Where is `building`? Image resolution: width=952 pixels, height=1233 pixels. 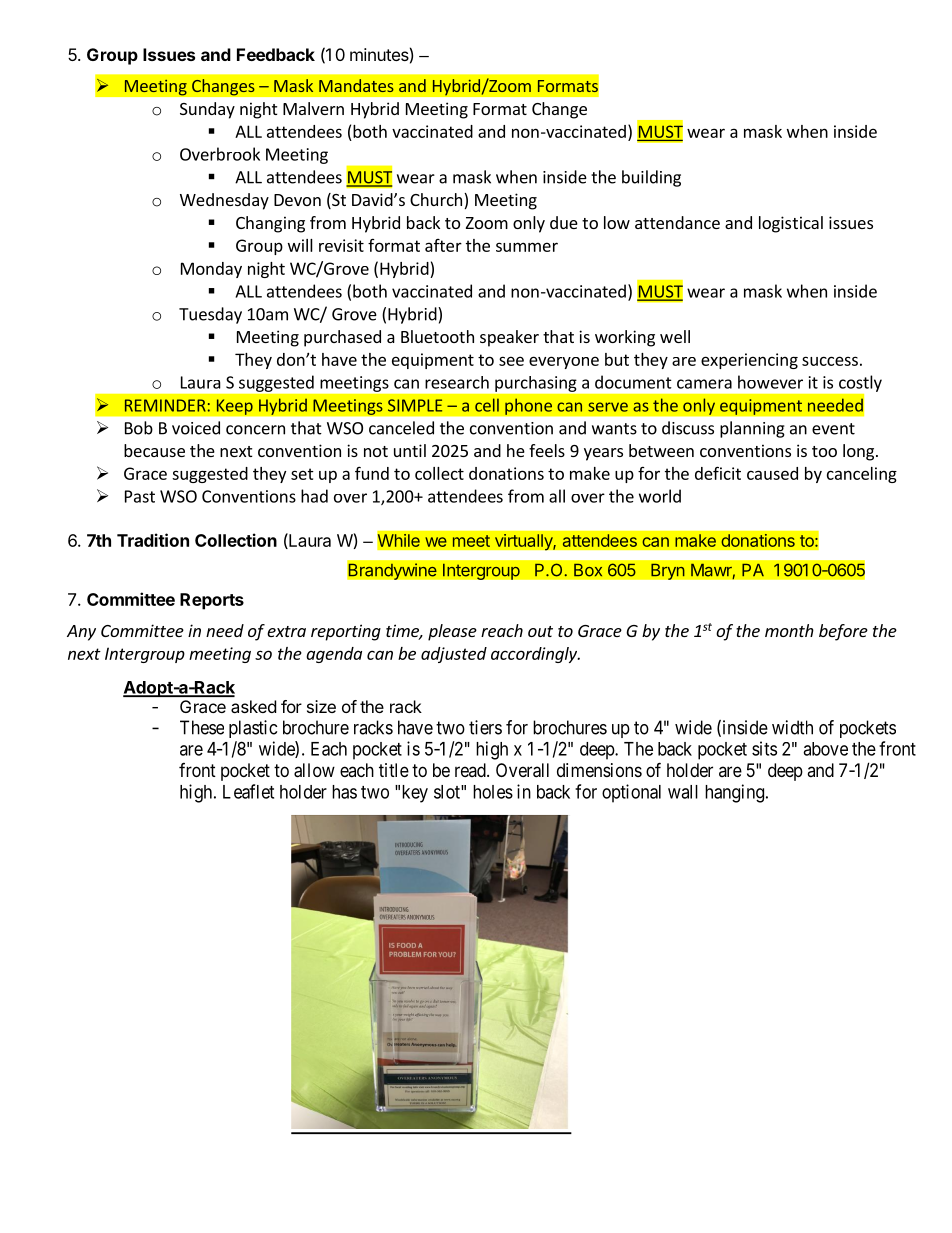
building is located at coordinates (651, 178).
